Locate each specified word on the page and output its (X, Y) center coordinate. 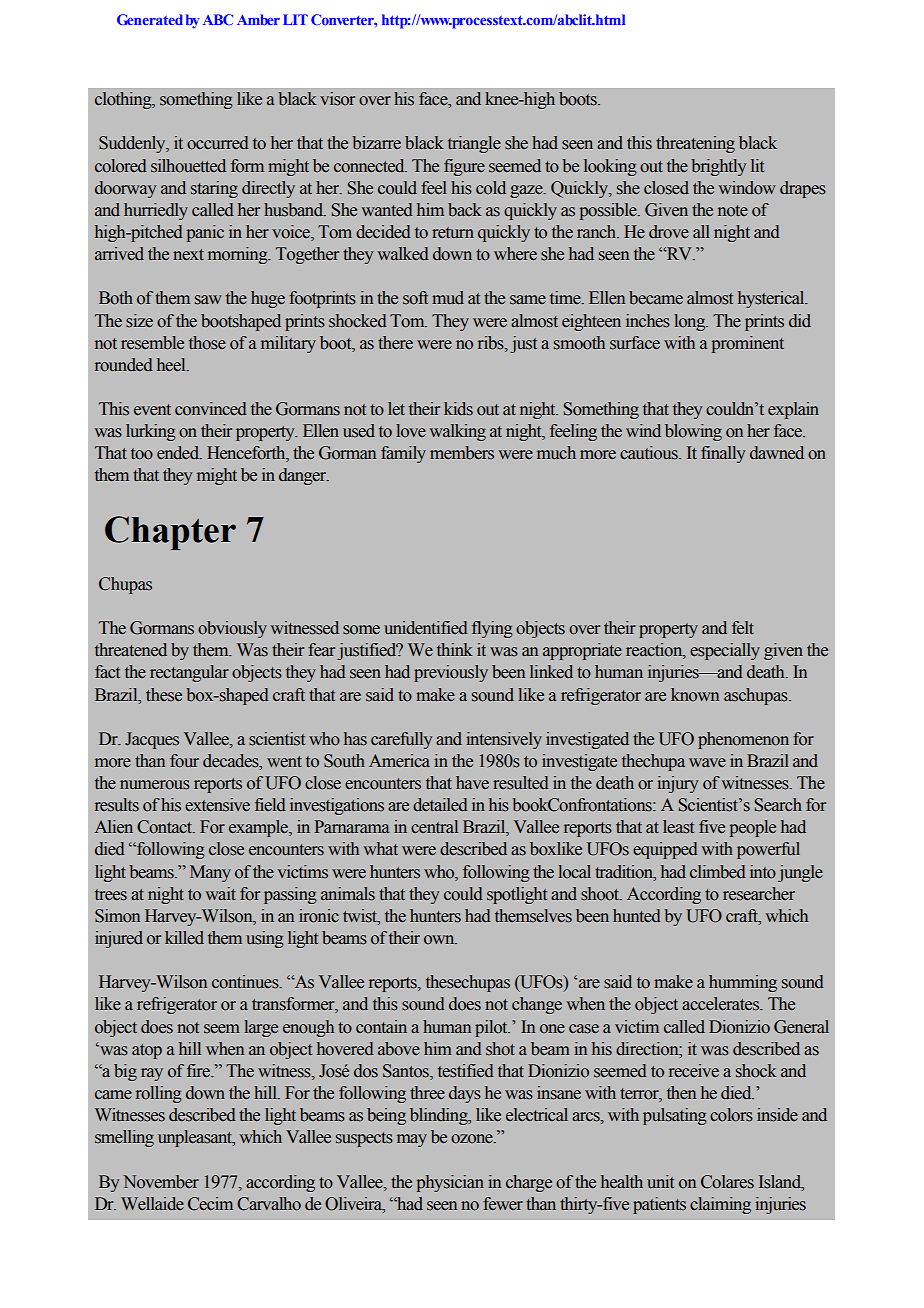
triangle (474, 144)
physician (450, 1183)
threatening (695, 144)
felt (743, 628)
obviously (232, 629)
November (161, 1182)
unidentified (426, 628)
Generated (150, 19)
